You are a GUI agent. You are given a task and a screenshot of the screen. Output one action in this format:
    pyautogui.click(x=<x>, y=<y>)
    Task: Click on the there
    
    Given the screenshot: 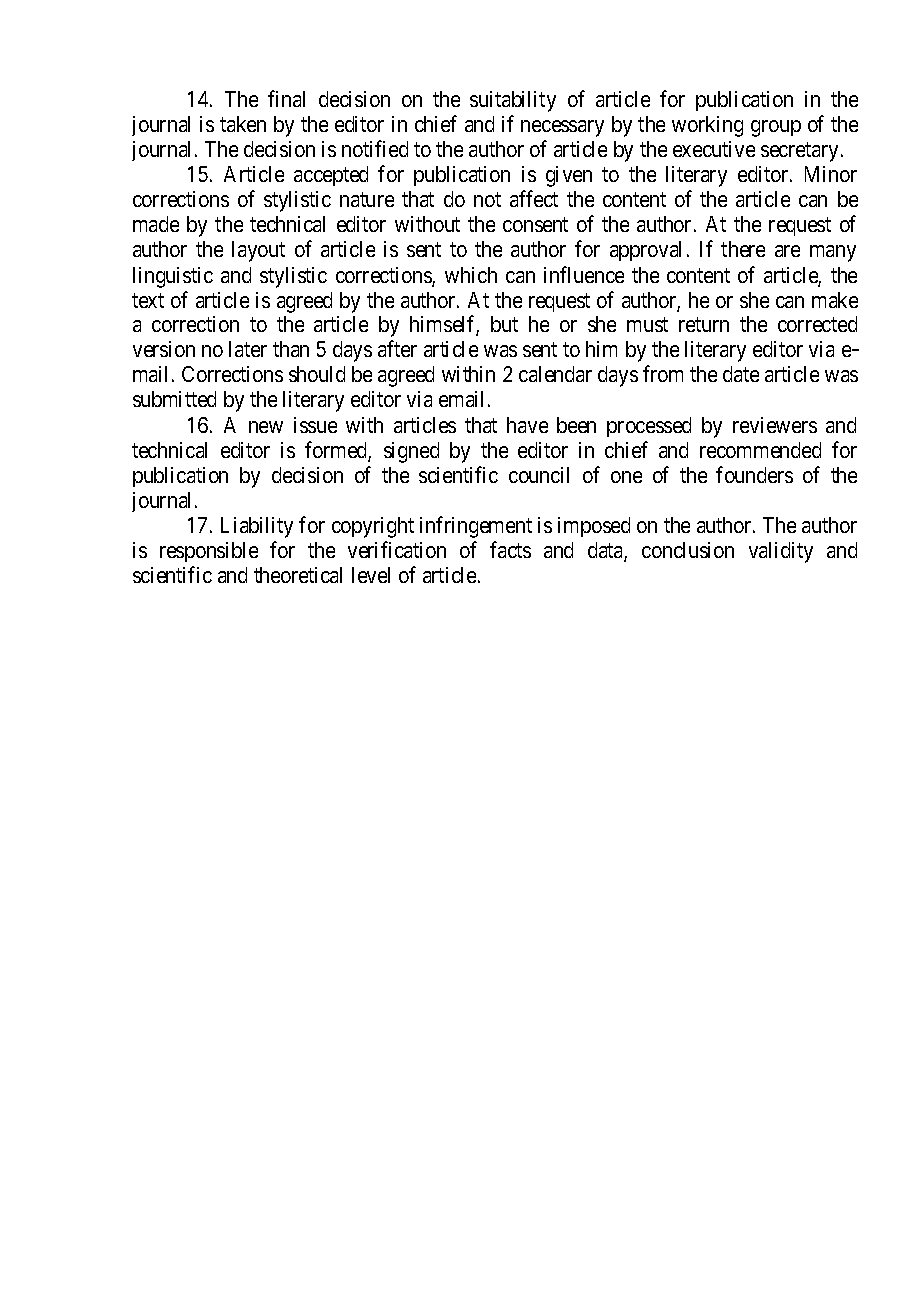 What is the action you would take?
    pyautogui.click(x=743, y=249)
